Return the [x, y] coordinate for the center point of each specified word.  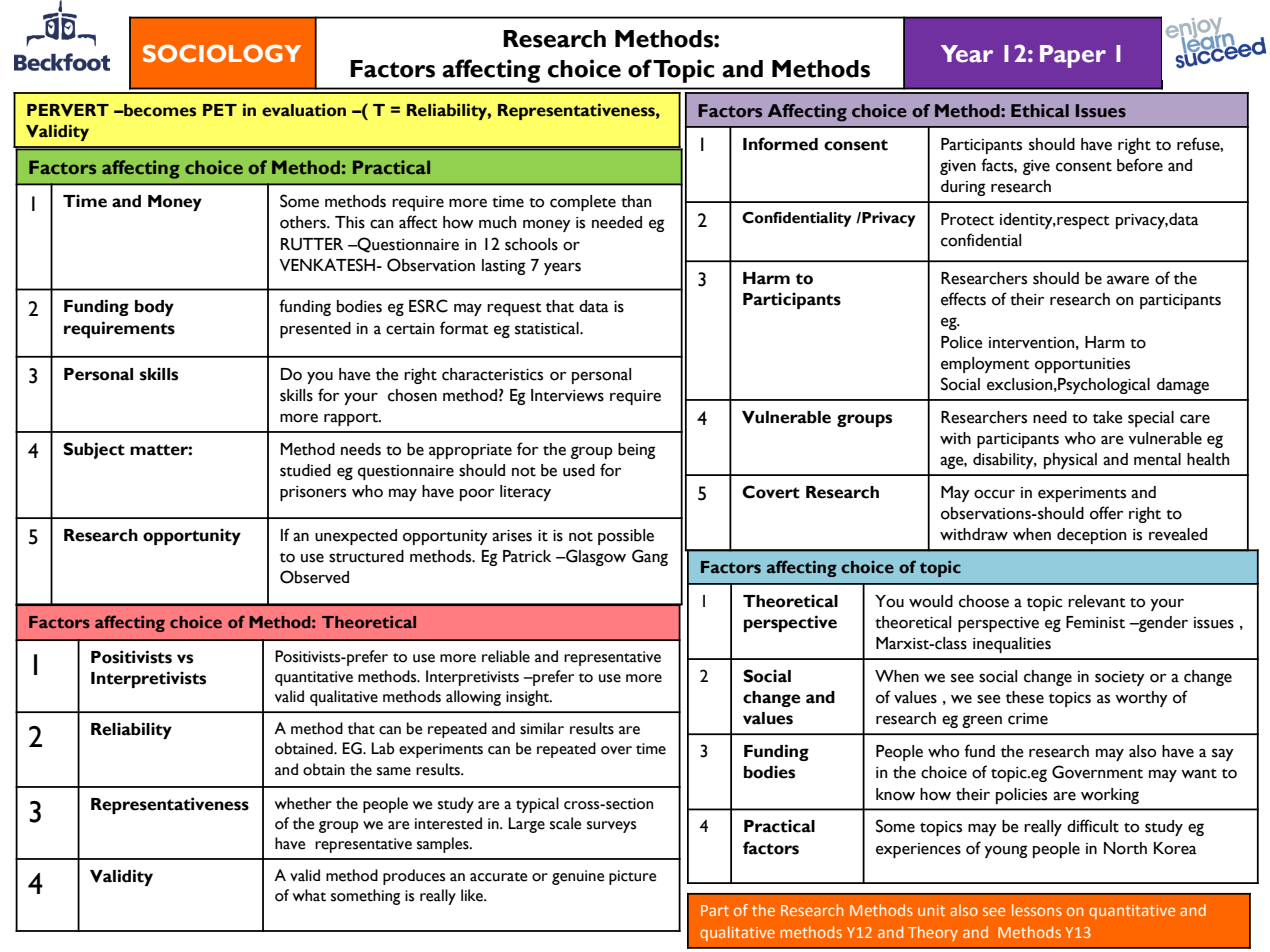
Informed [780, 144]
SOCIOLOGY [222, 53]
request [514, 309]
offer [1106, 513]
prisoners [313, 493]
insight [529, 698]
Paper [1073, 56]
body [154, 308]
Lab [383, 748]
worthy [1141, 699]
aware [1128, 280]
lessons [1037, 910]
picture [632, 877]
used [579, 470]
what [309, 895]
